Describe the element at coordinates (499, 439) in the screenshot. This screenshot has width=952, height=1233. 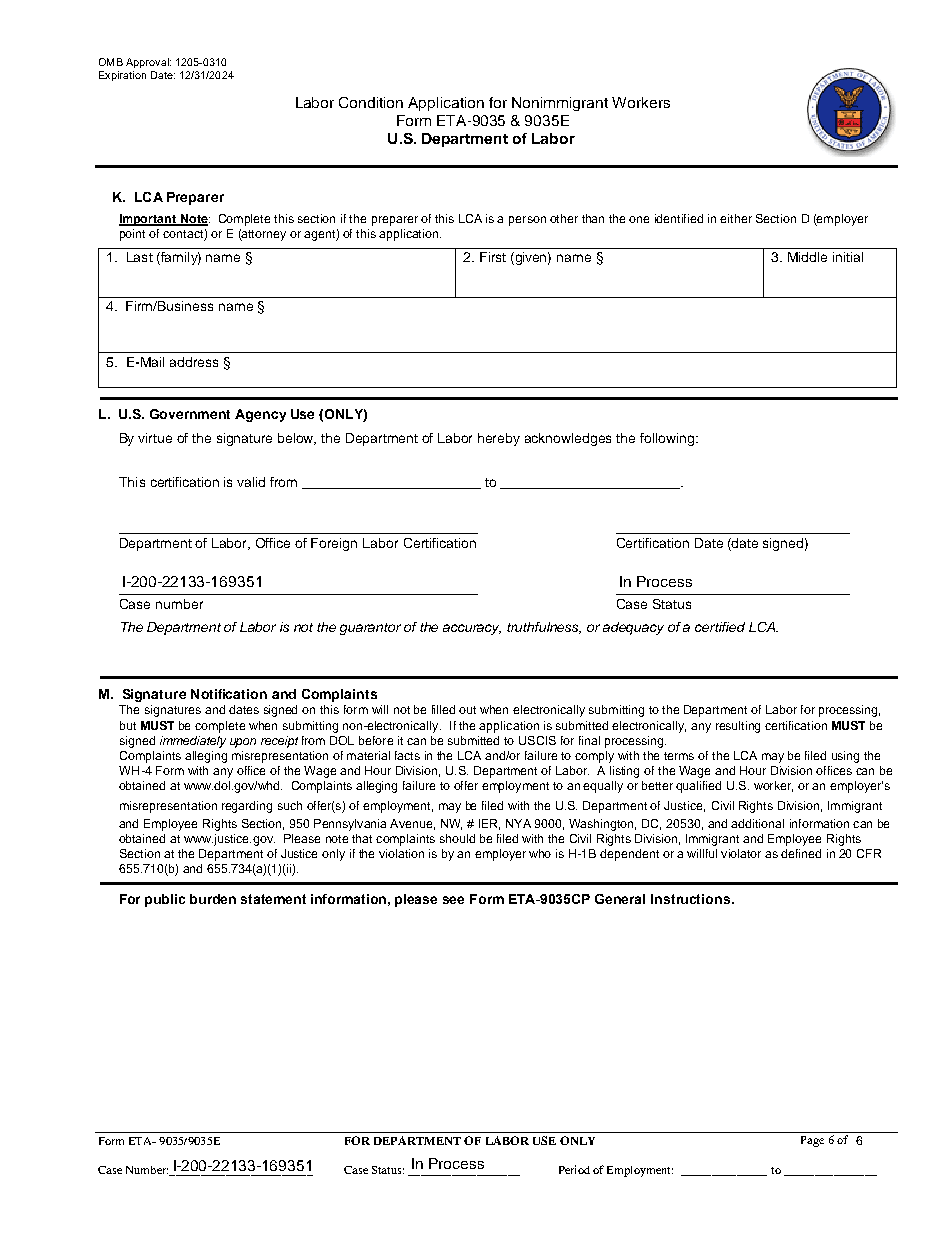
I see `hereby` at that location.
